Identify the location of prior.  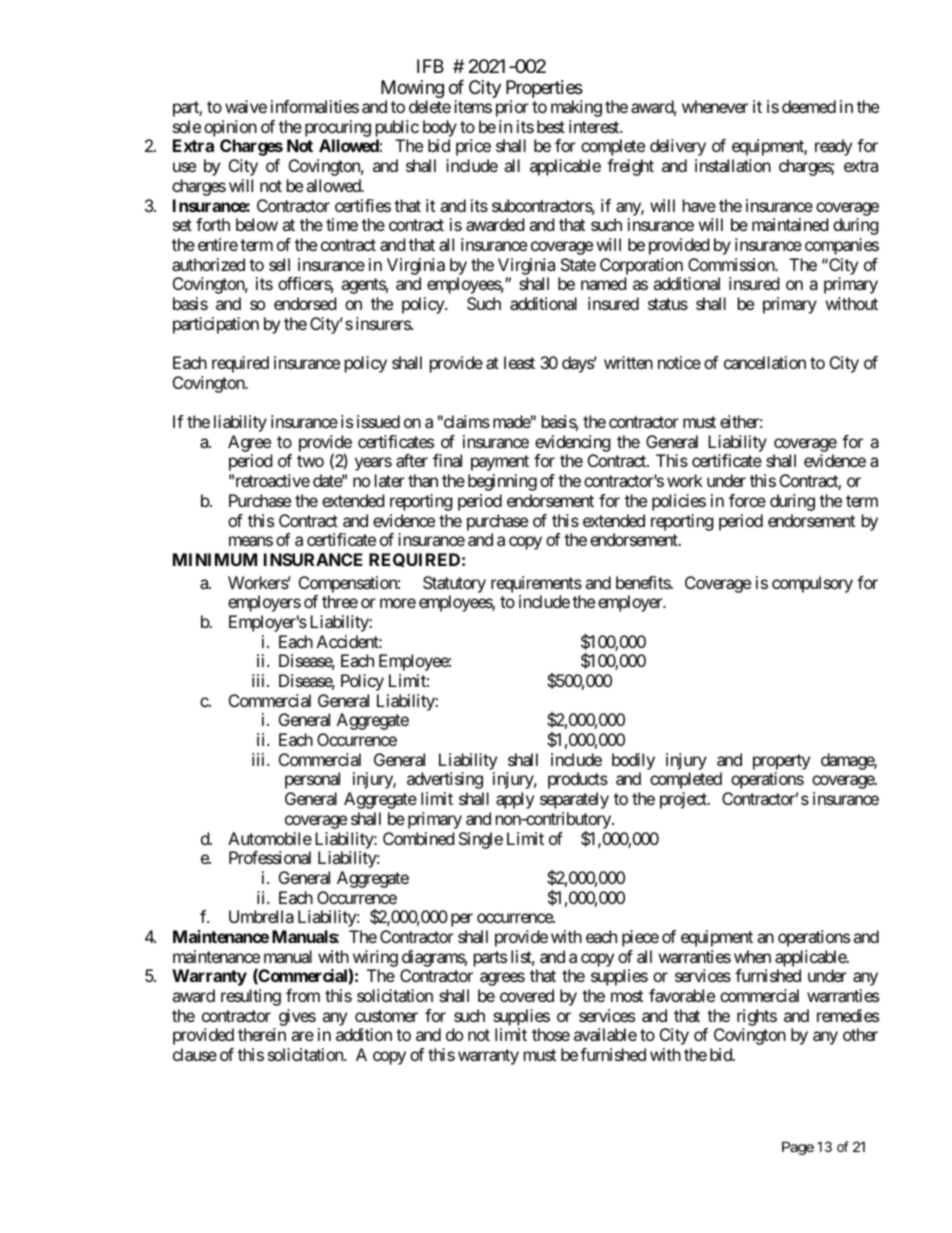
(512, 108).
